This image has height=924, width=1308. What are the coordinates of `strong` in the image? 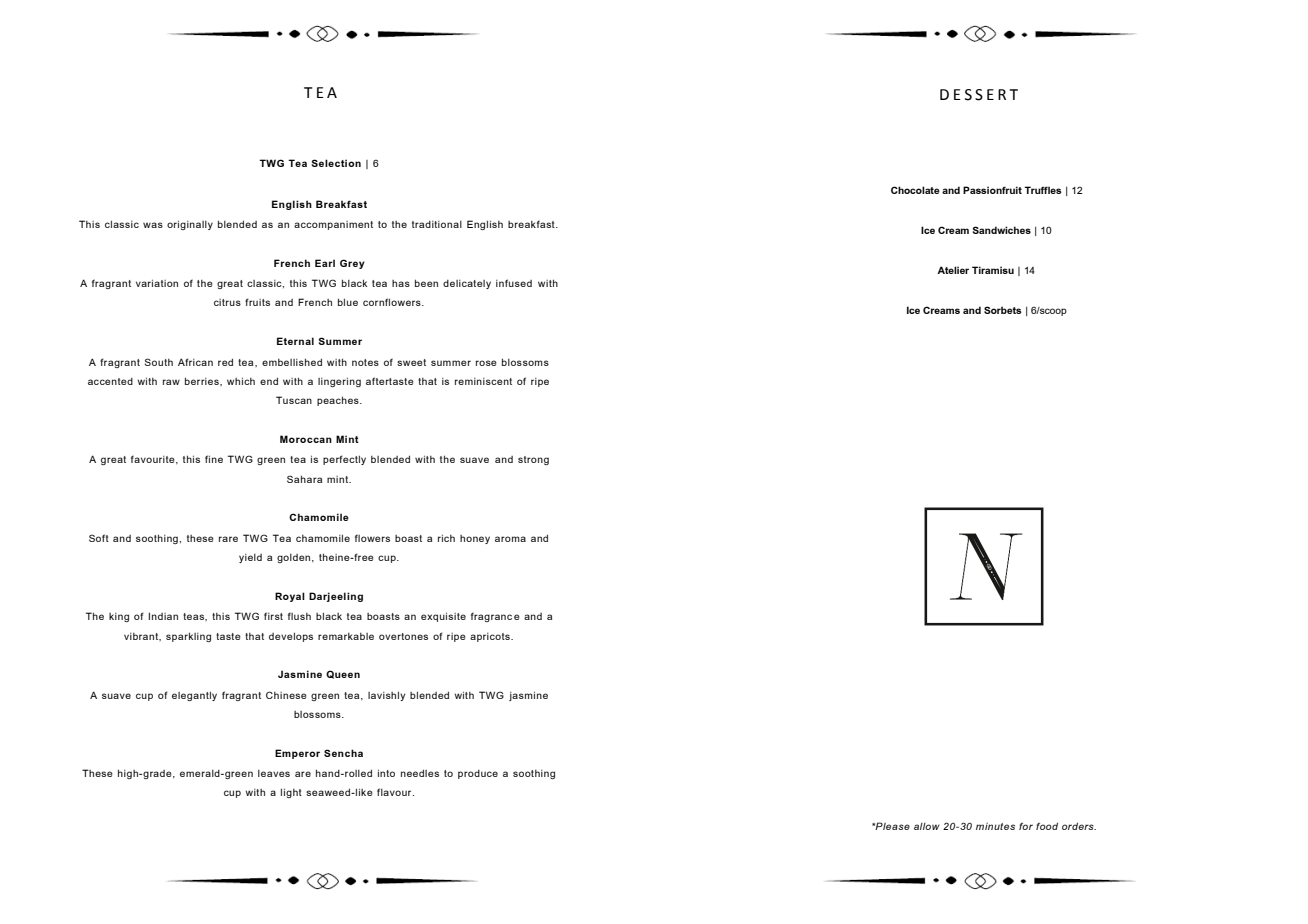 It's located at (533, 460).
